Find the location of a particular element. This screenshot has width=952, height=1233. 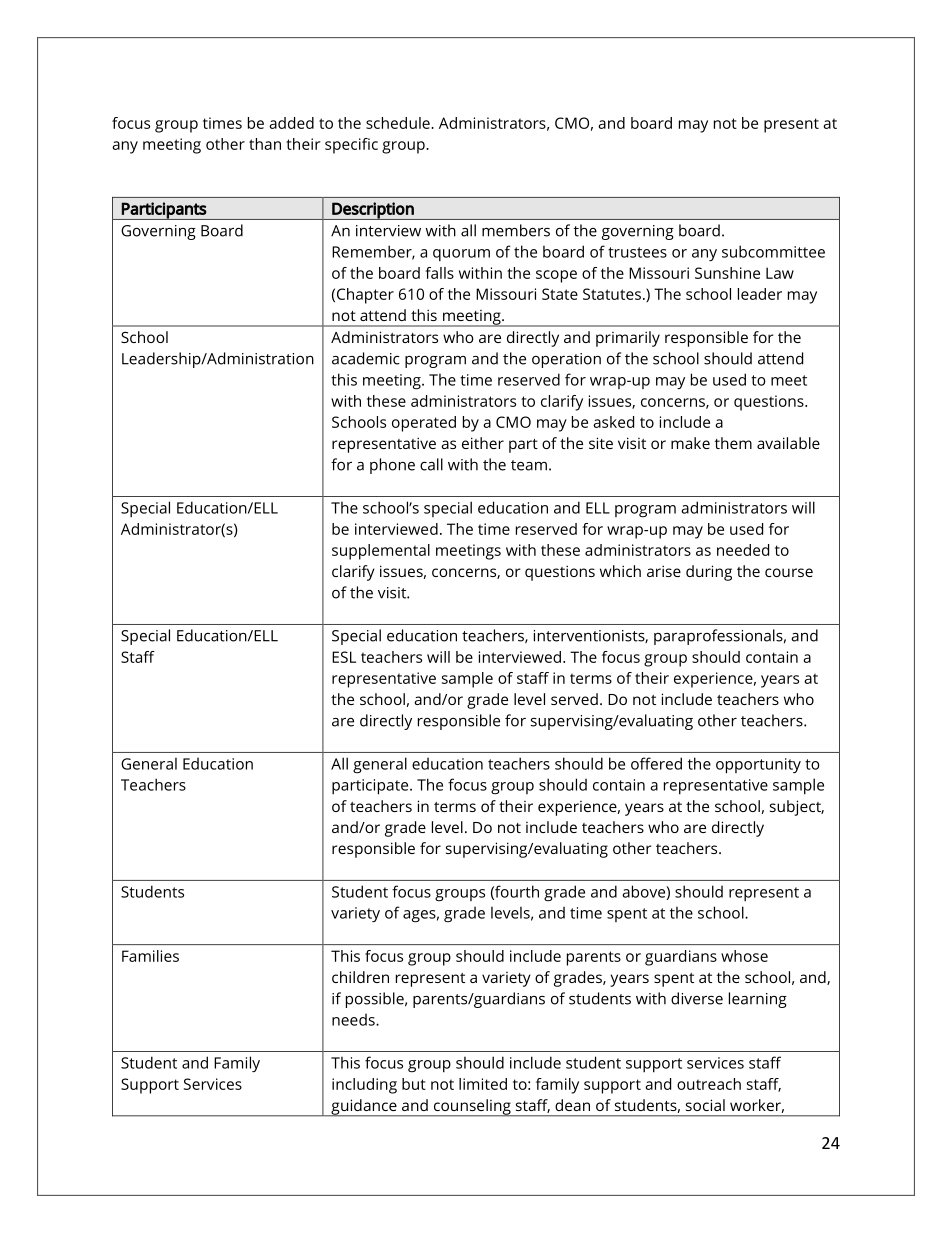

subcommittee is located at coordinates (773, 251).
